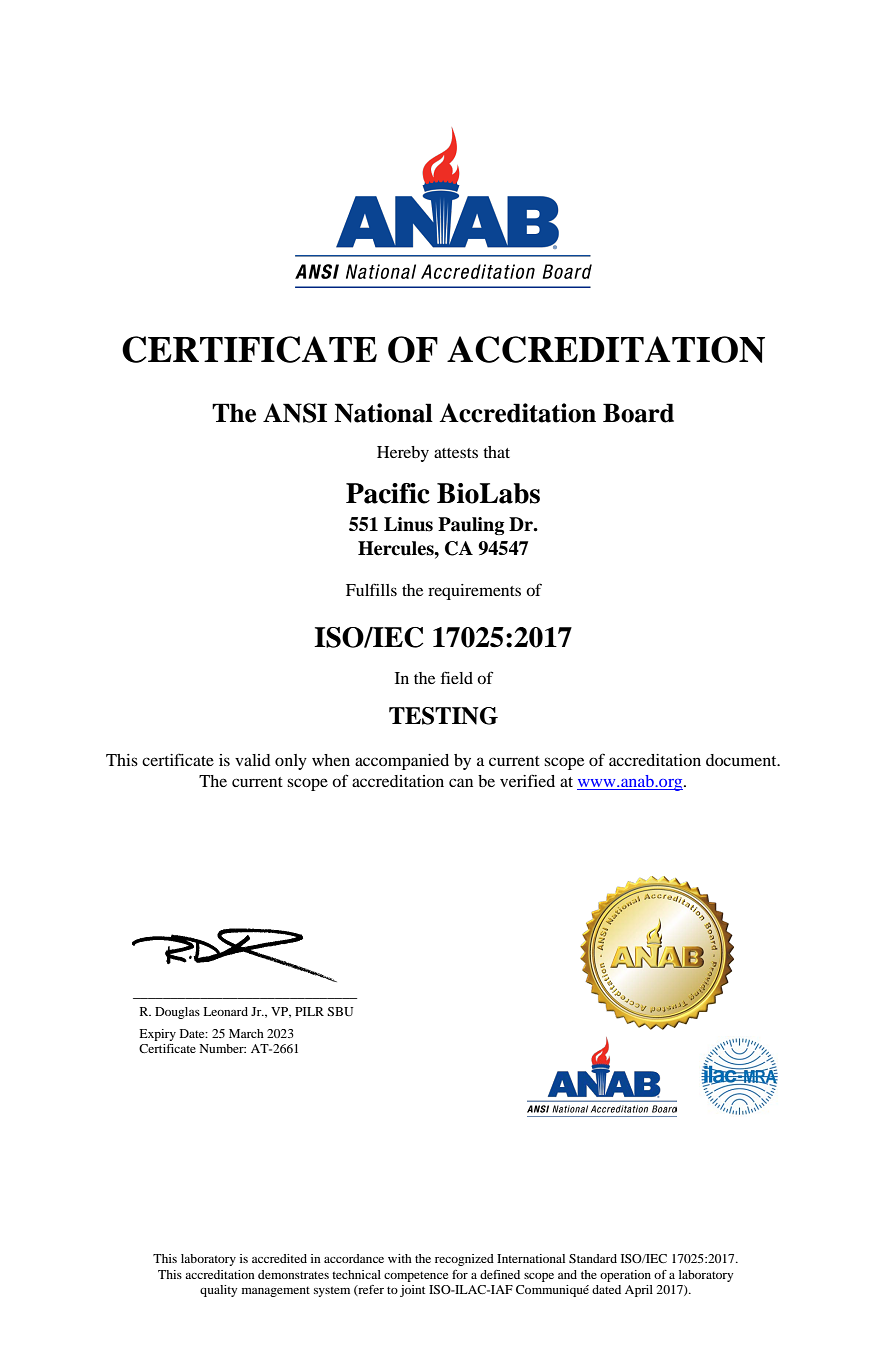  I want to click on ANSI, so click(295, 413).
